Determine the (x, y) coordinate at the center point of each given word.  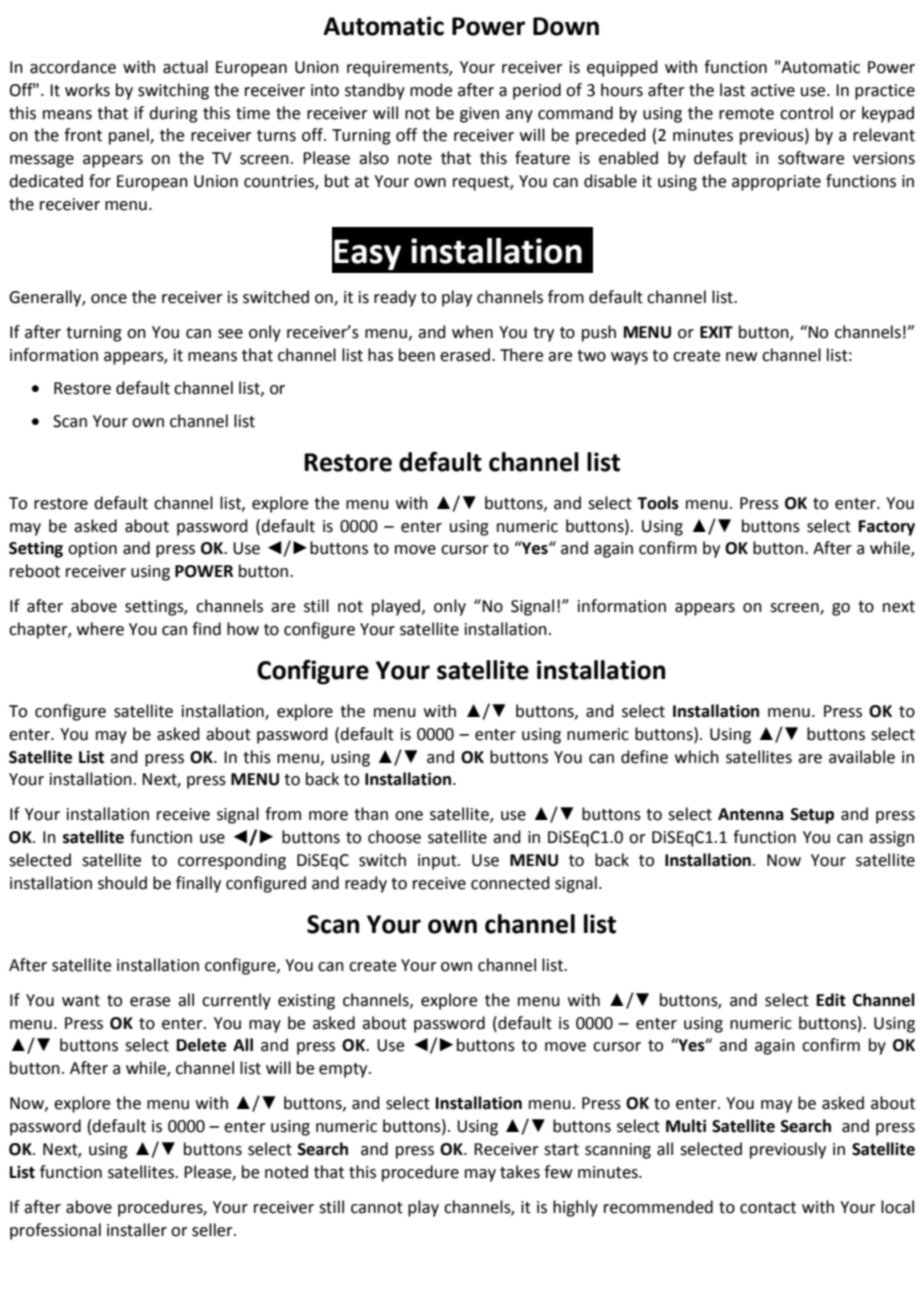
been (417, 355)
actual (185, 67)
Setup (812, 816)
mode (431, 90)
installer (137, 1230)
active (773, 90)
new (741, 357)
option (92, 550)
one (409, 816)
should (122, 883)
